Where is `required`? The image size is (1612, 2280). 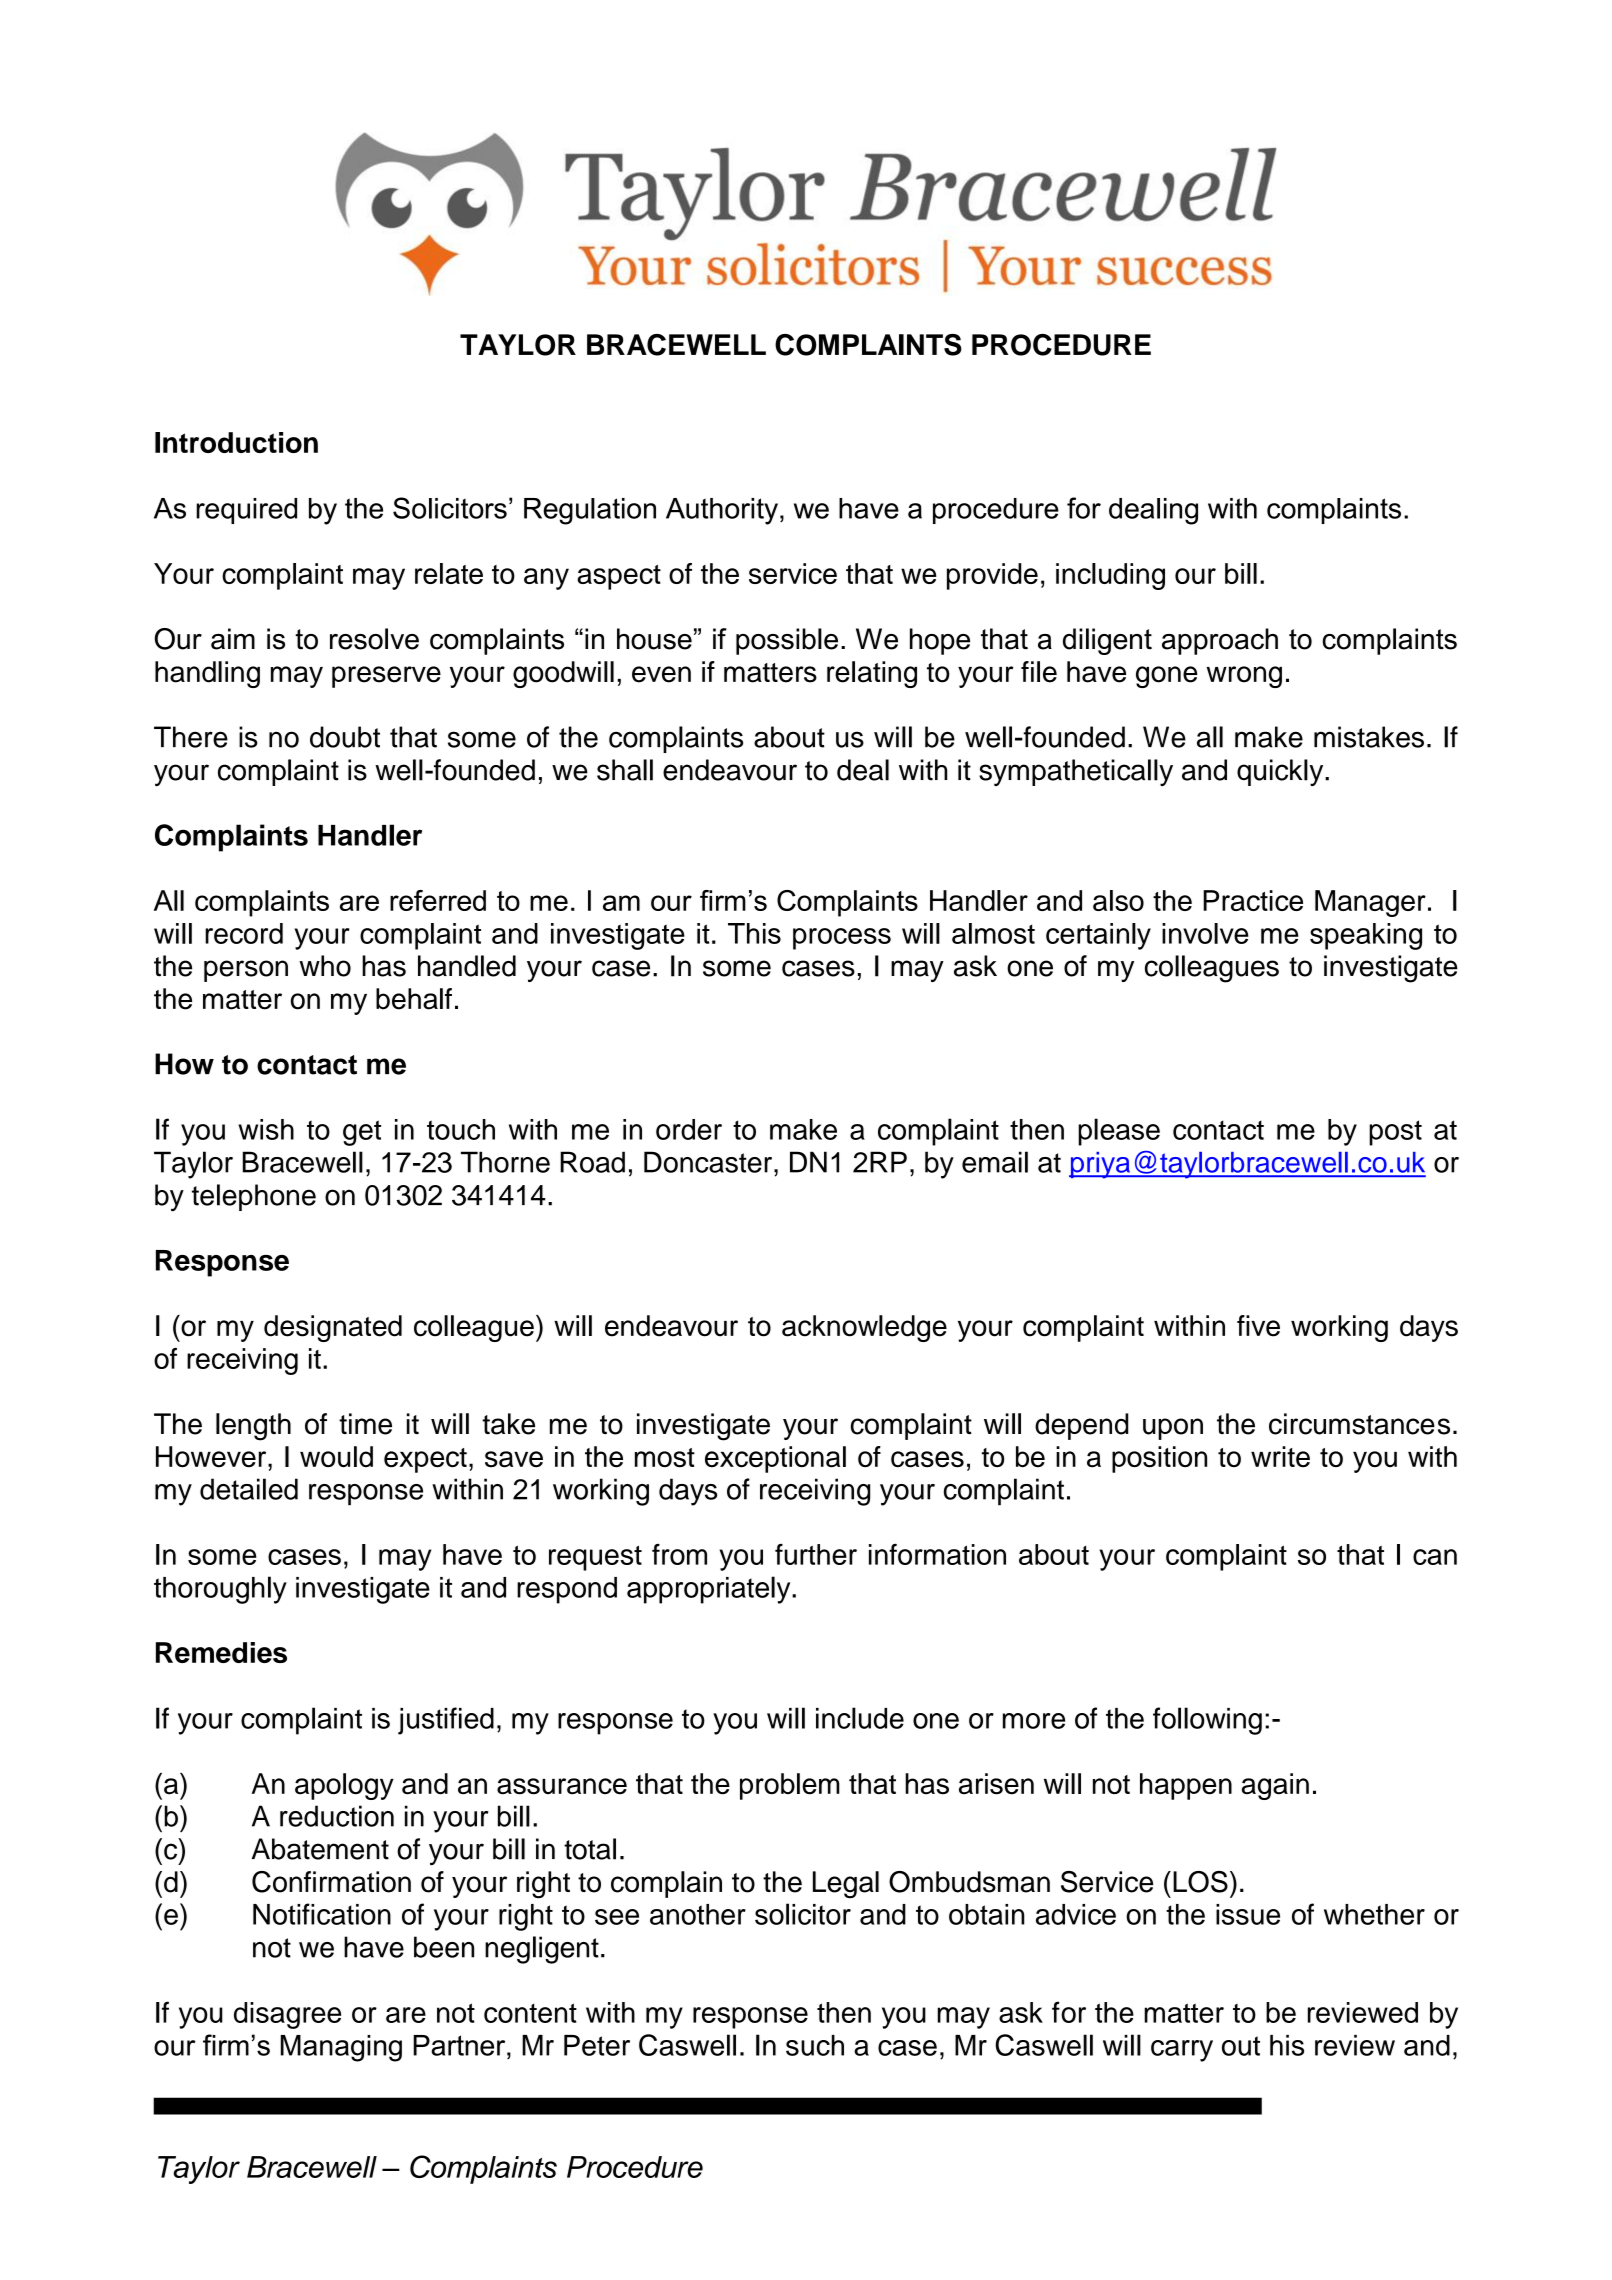
required is located at coordinates (246, 511).
